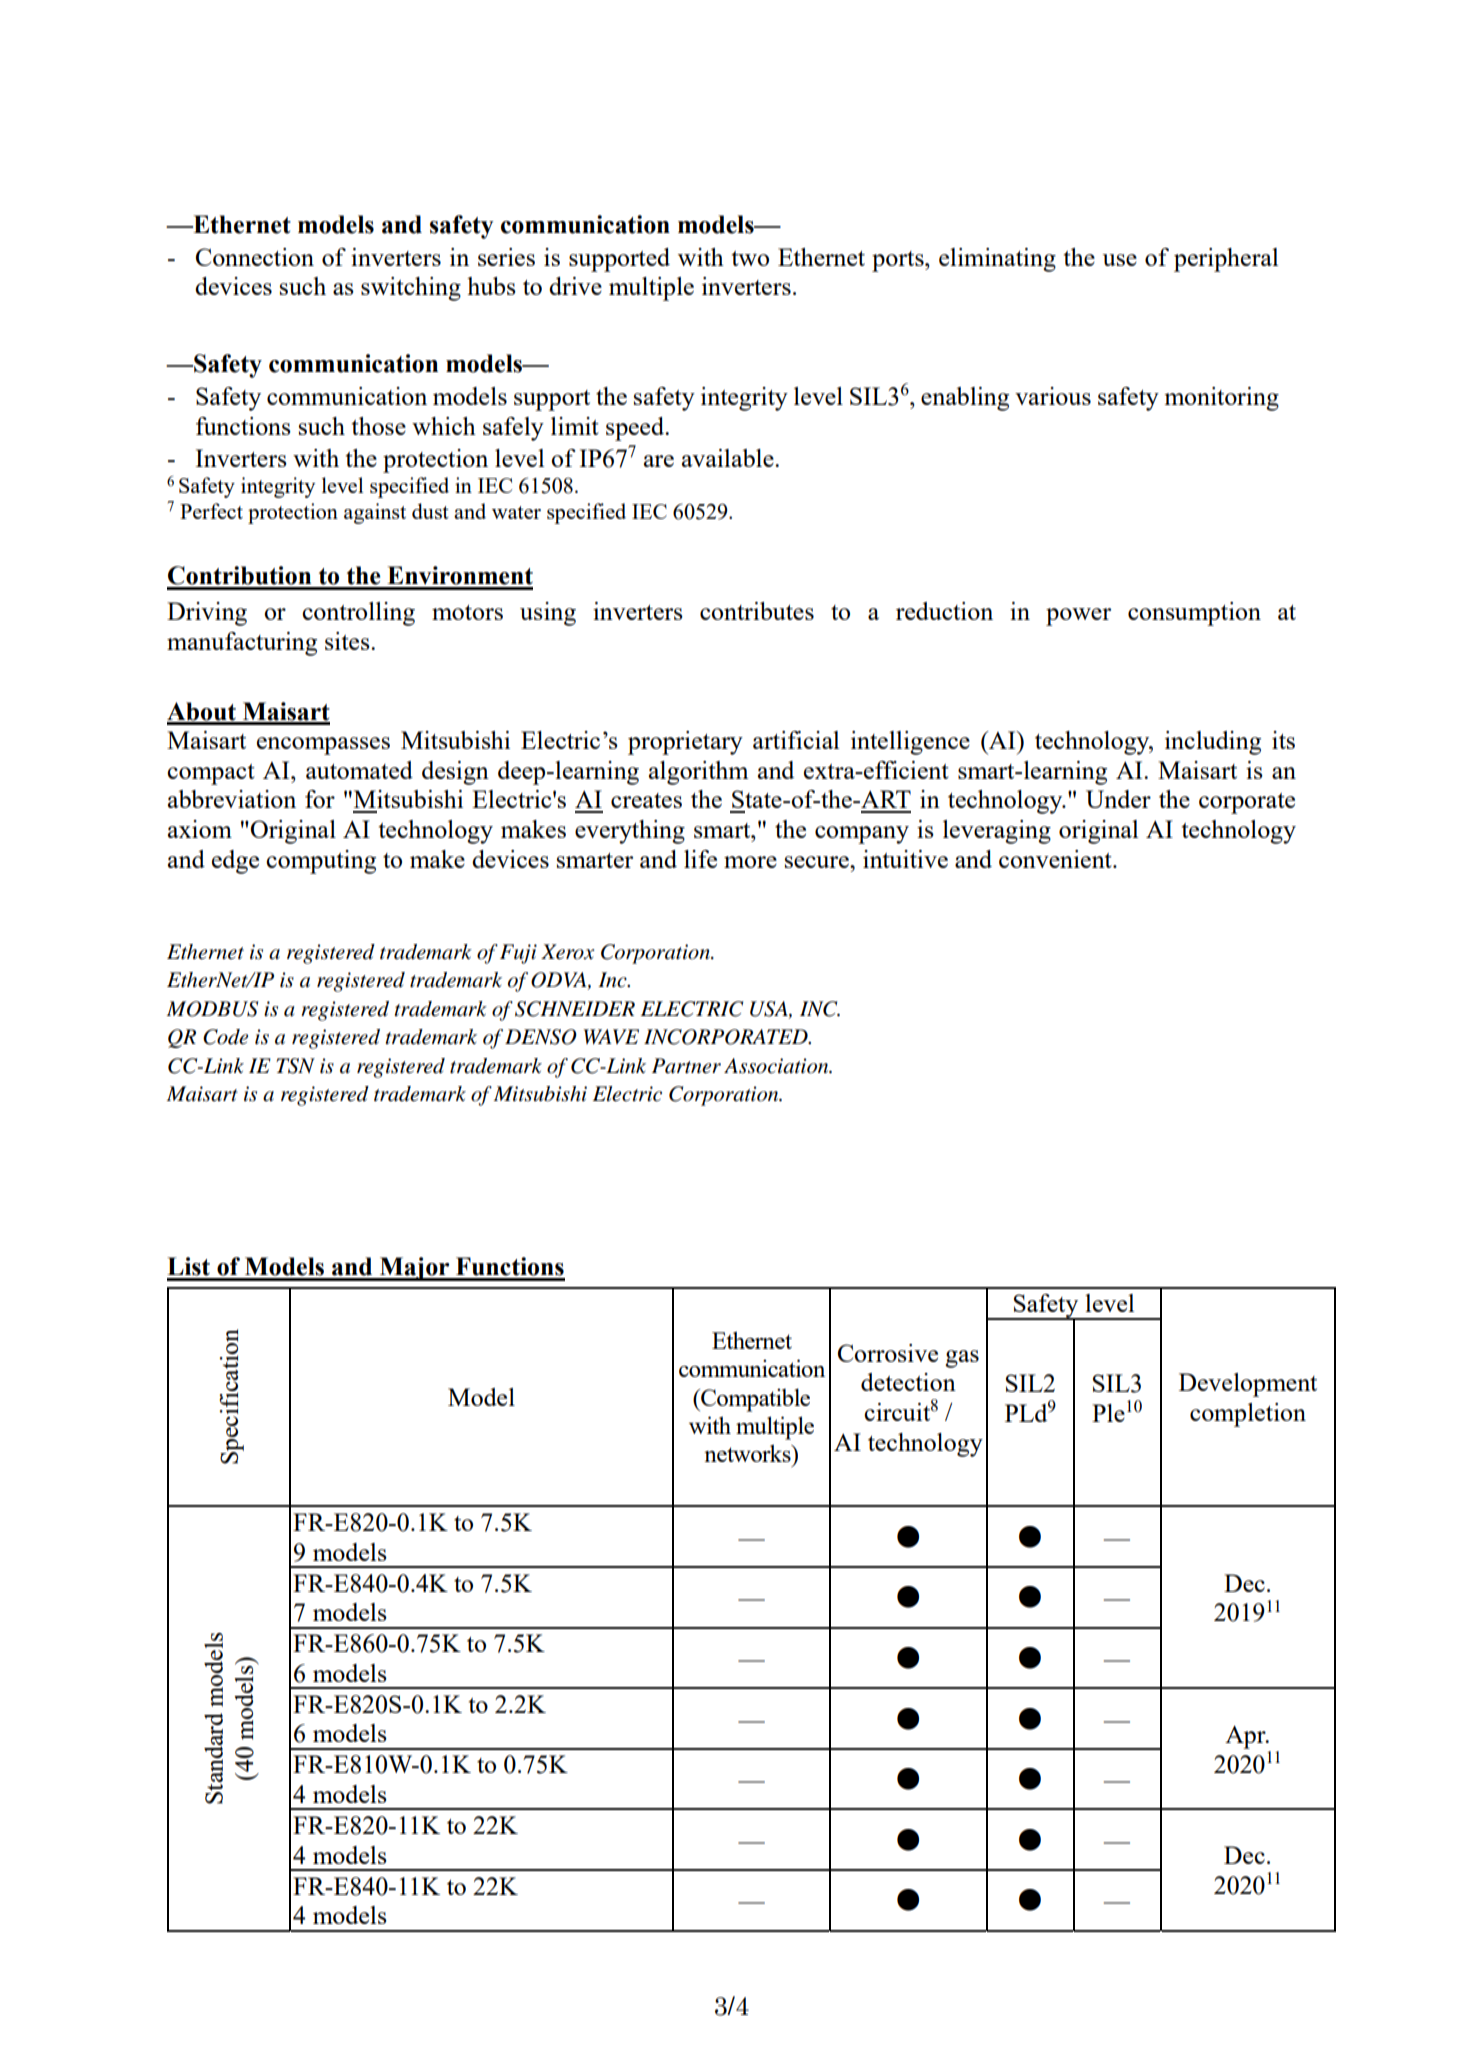 This screenshot has height=2070, width=1463. I want to click on Apr, so click(1246, 1737).
